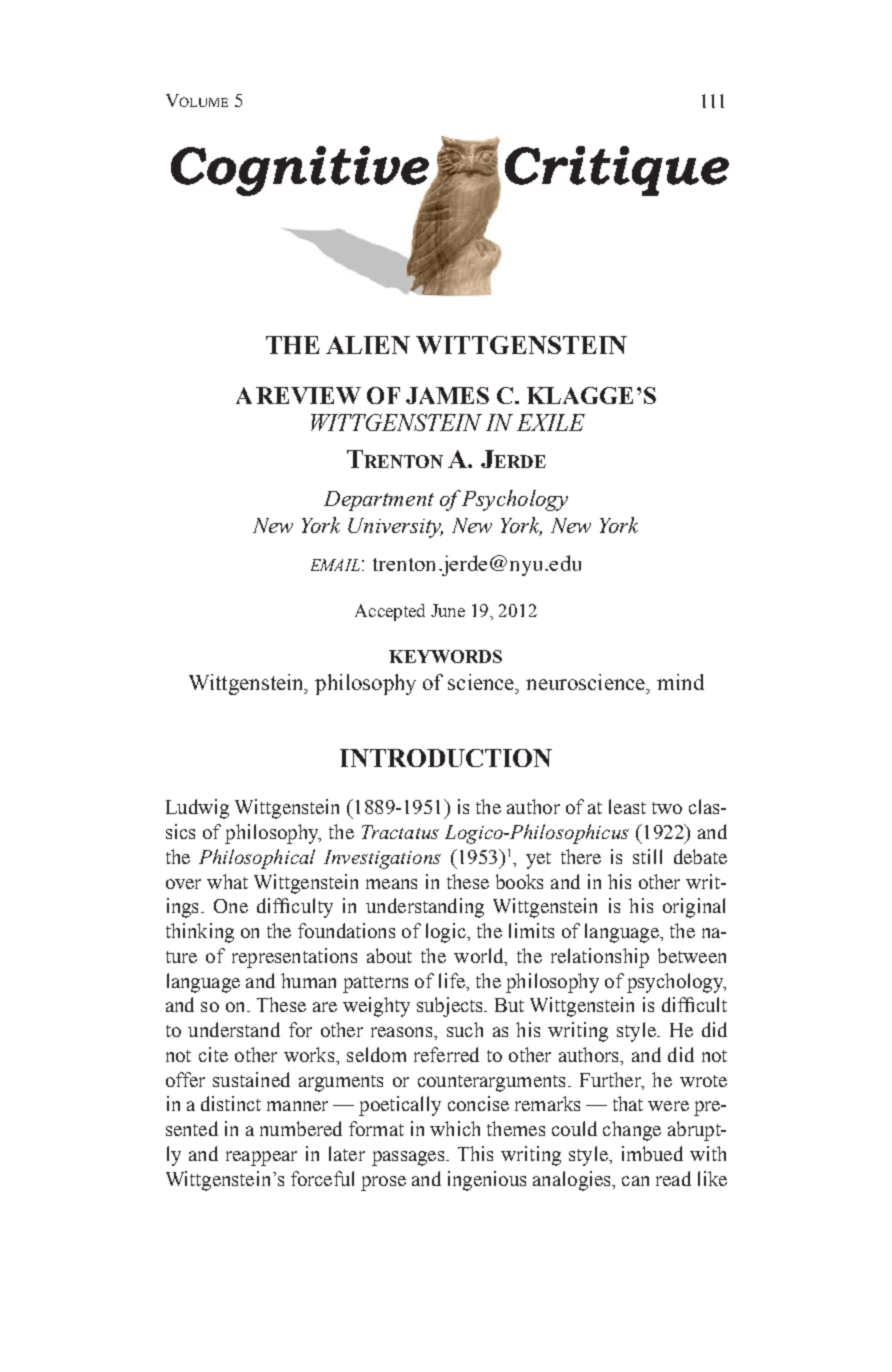  What do you see at coordinates (455, 1128) in the image?
I see `which` at bounding box center [455, 1128].
